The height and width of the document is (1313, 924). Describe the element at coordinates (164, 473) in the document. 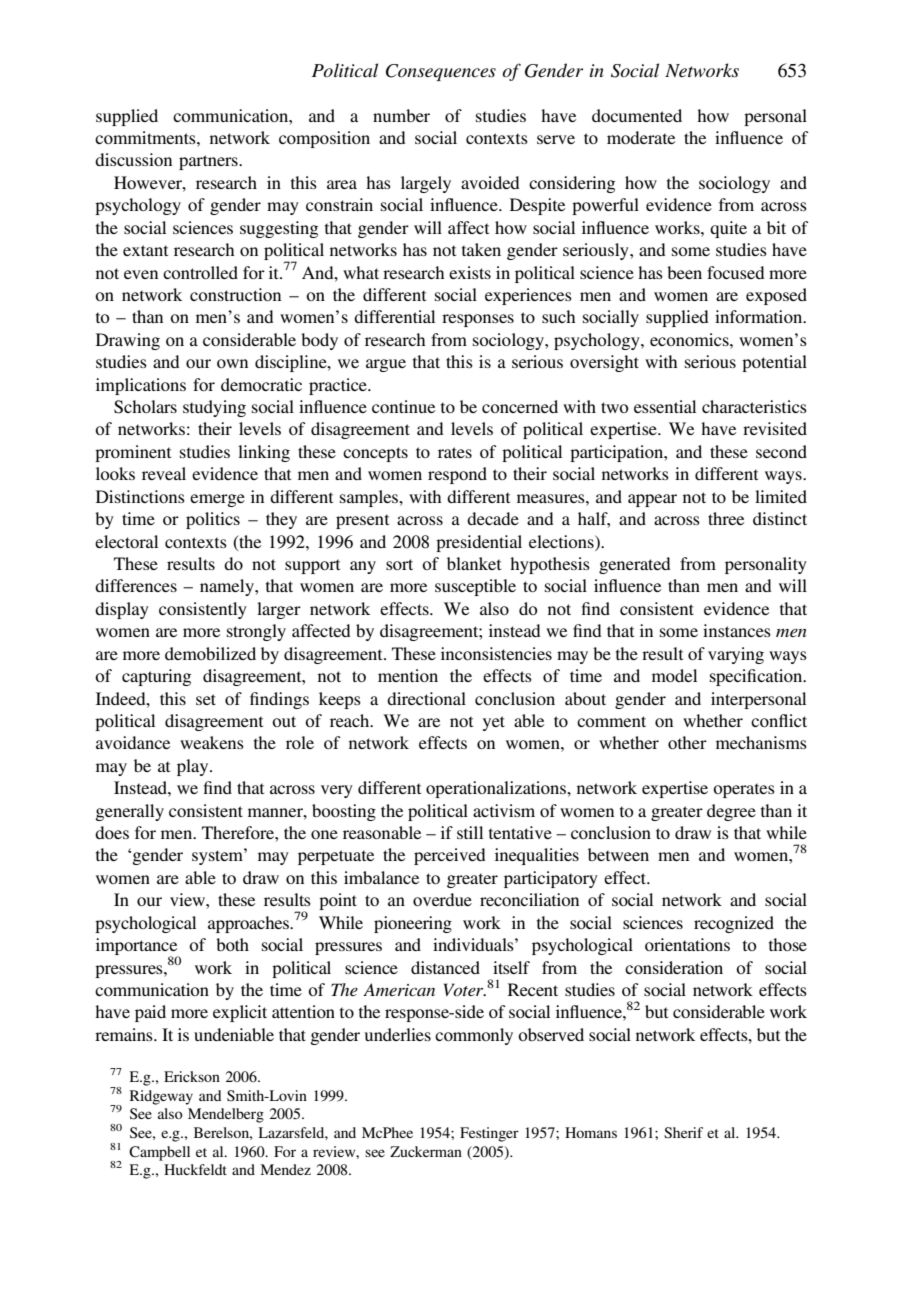

I see `reveal` at that location.
